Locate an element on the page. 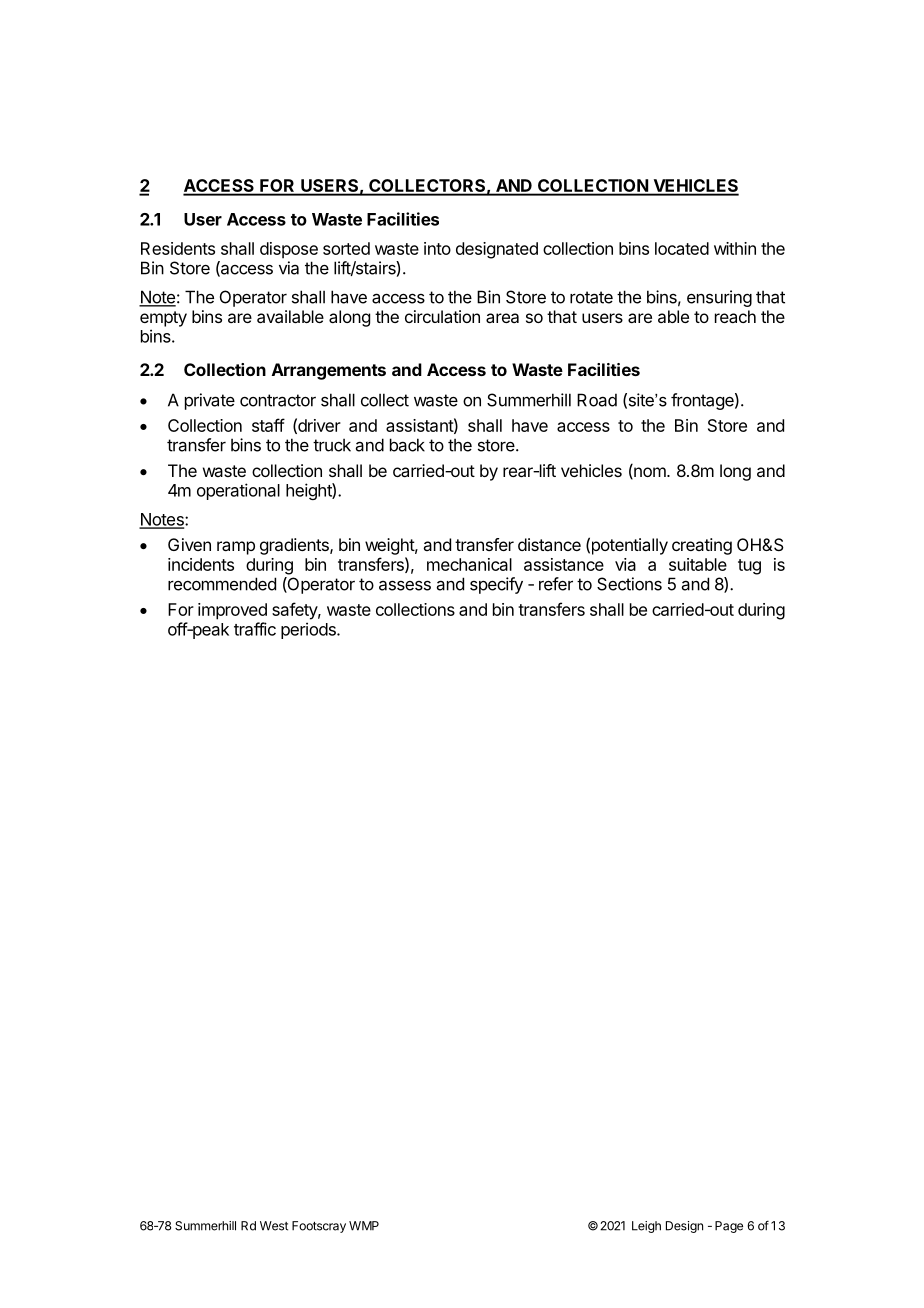  into is located at coordinates (437, 248).
